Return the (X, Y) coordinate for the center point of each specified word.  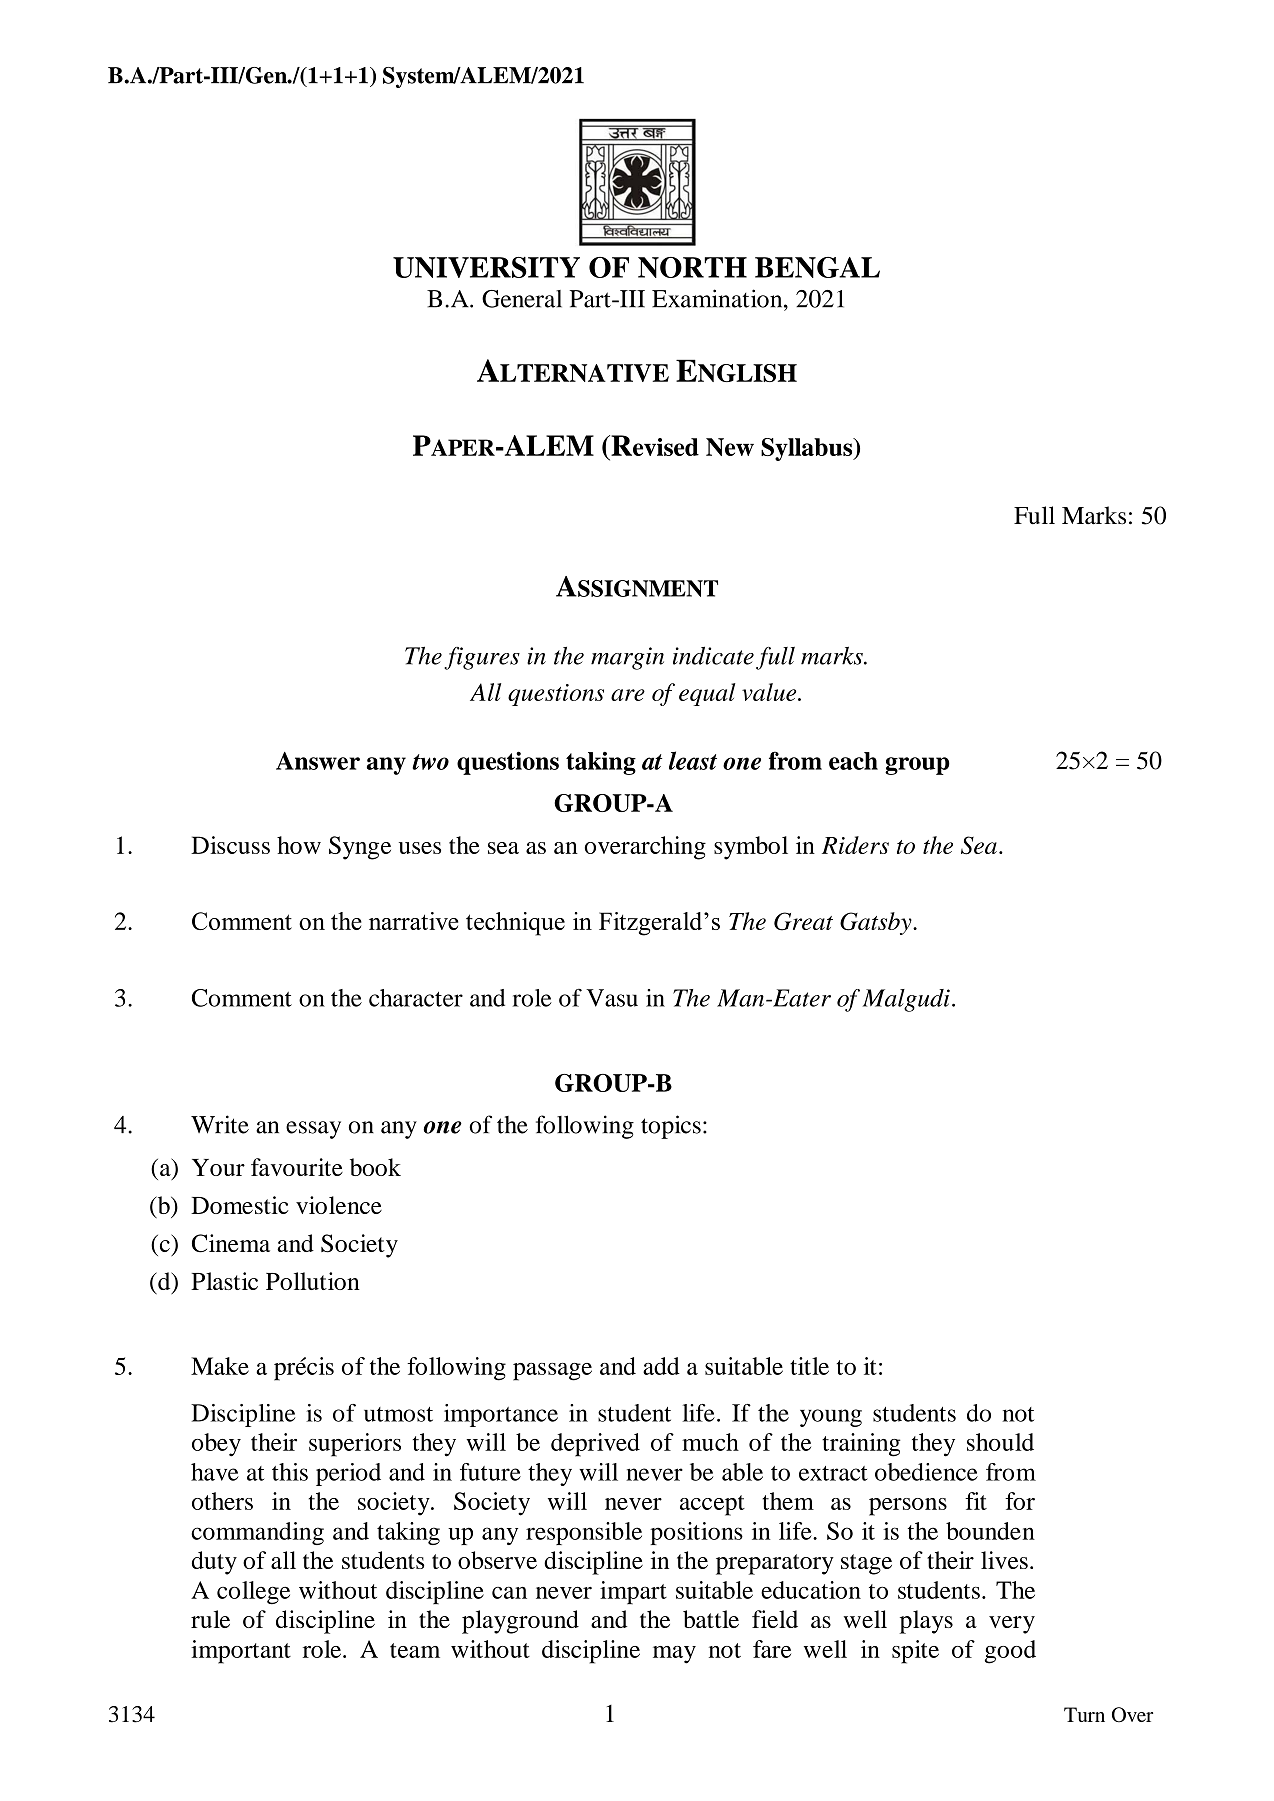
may (674, 1655)
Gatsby (877, 923)
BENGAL (817, 267)
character (416, 998)
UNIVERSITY (486, 267)
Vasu (612, 998)
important (241, 1652)
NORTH (692, 267)
